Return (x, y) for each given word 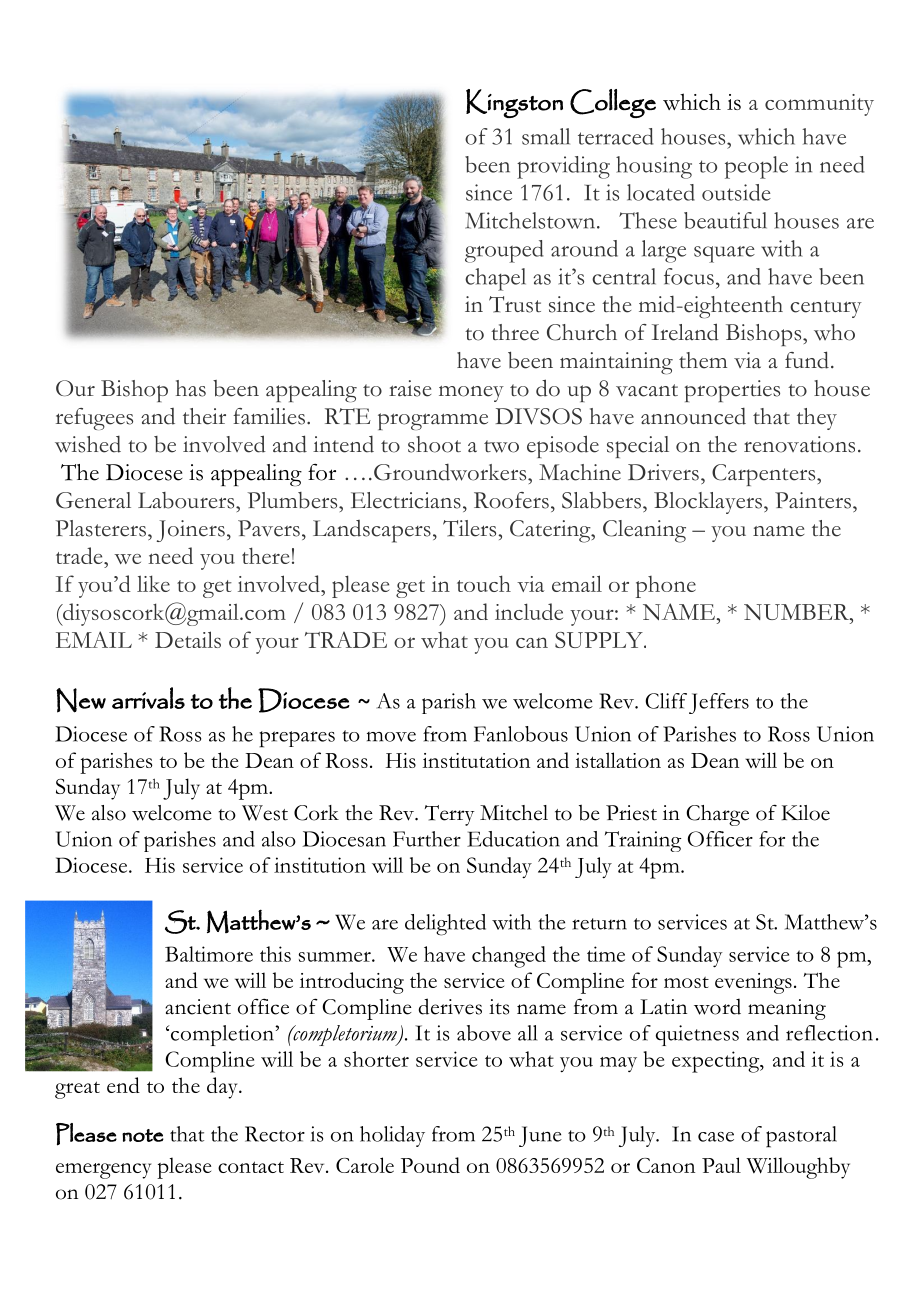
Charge (717, 815)
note (143, 1135)
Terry (450, 815)
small (546, 136)
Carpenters (765, 475)
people (756, 167)
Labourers (187, 500)
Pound (430, 1165)
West (265, 813)
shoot (434, 444)
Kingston (514, 103)
